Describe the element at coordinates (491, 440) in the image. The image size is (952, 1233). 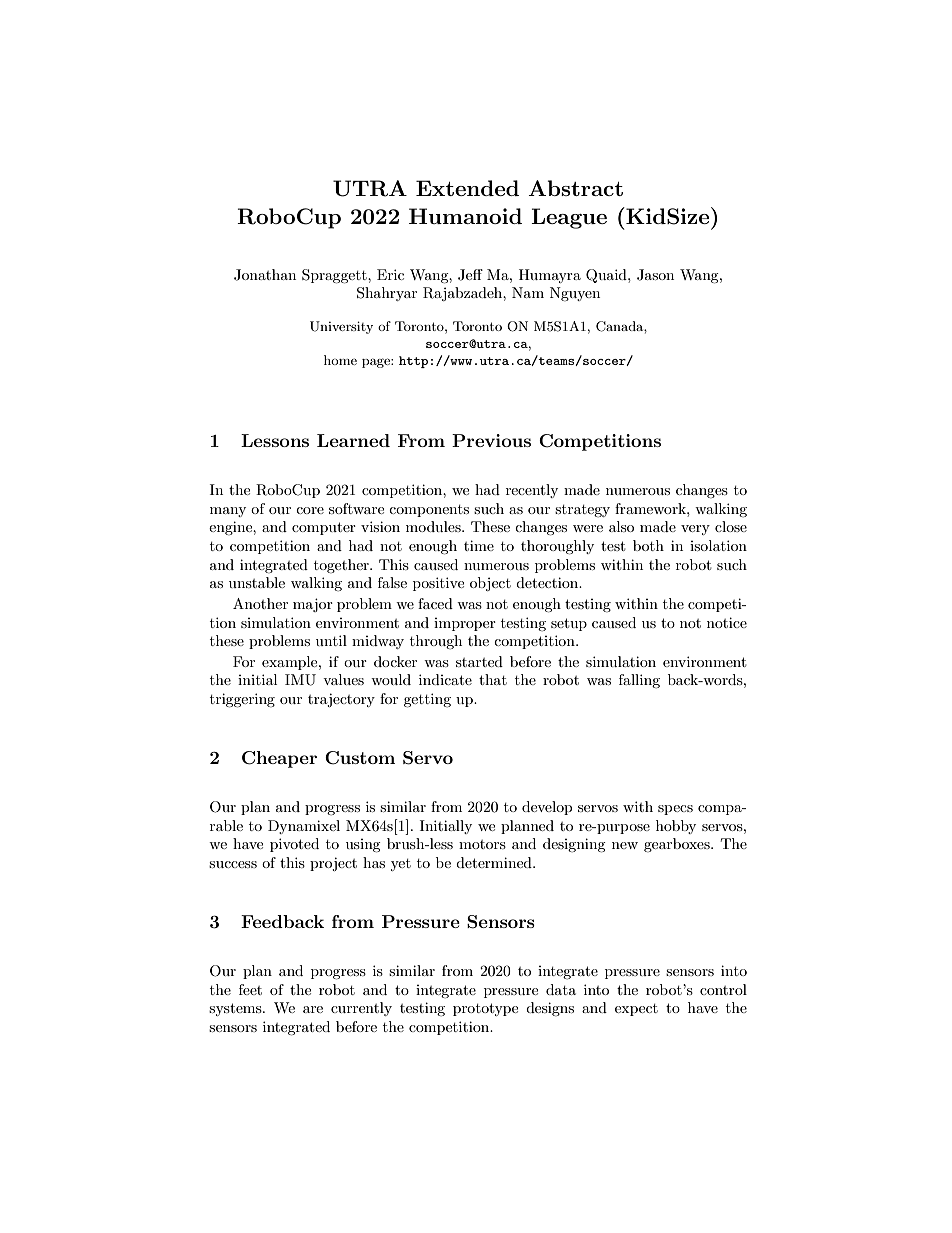
I see `Previous` at that location.
